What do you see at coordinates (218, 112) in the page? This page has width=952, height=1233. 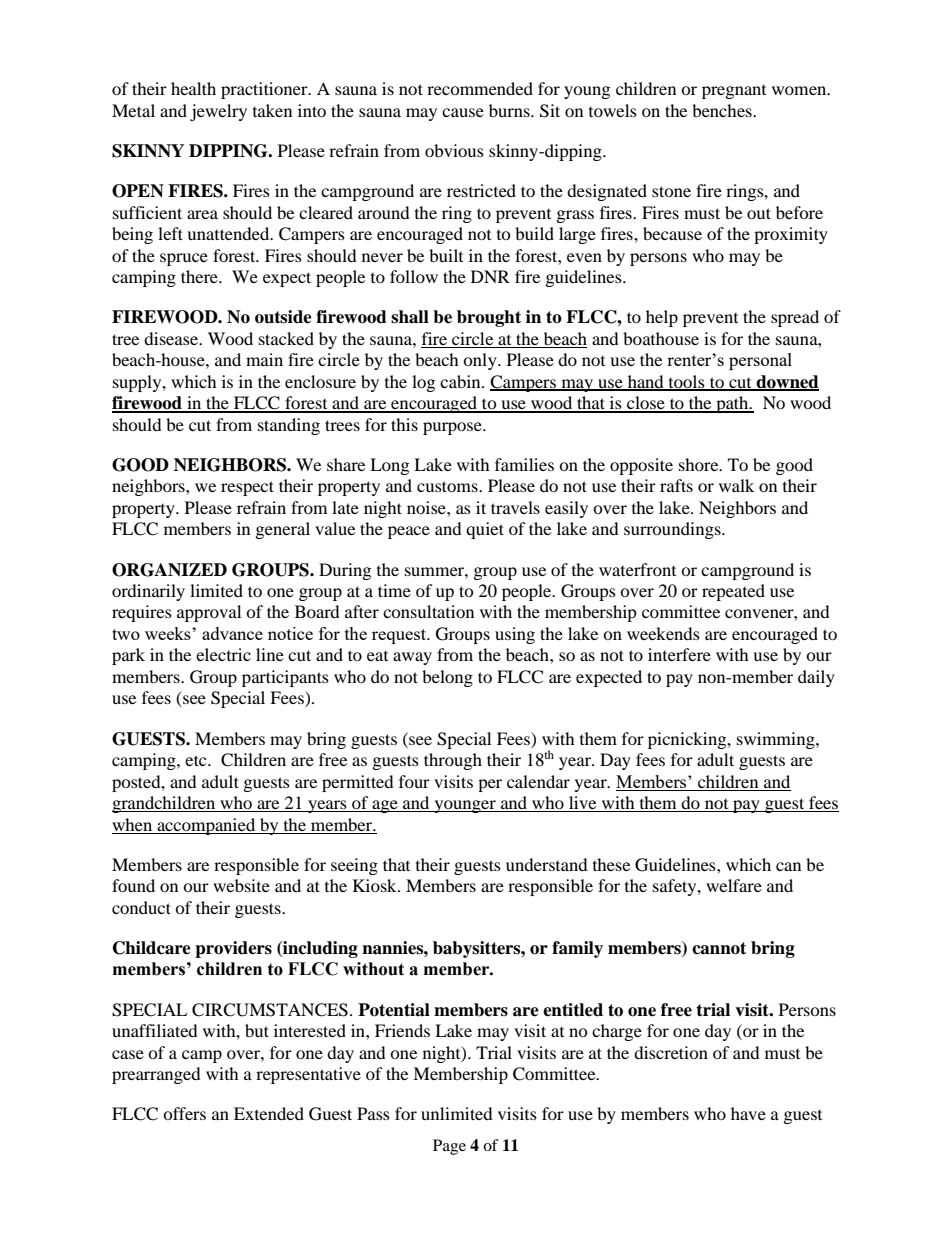 I see `jewelry` at bounding box center [218, 112].
